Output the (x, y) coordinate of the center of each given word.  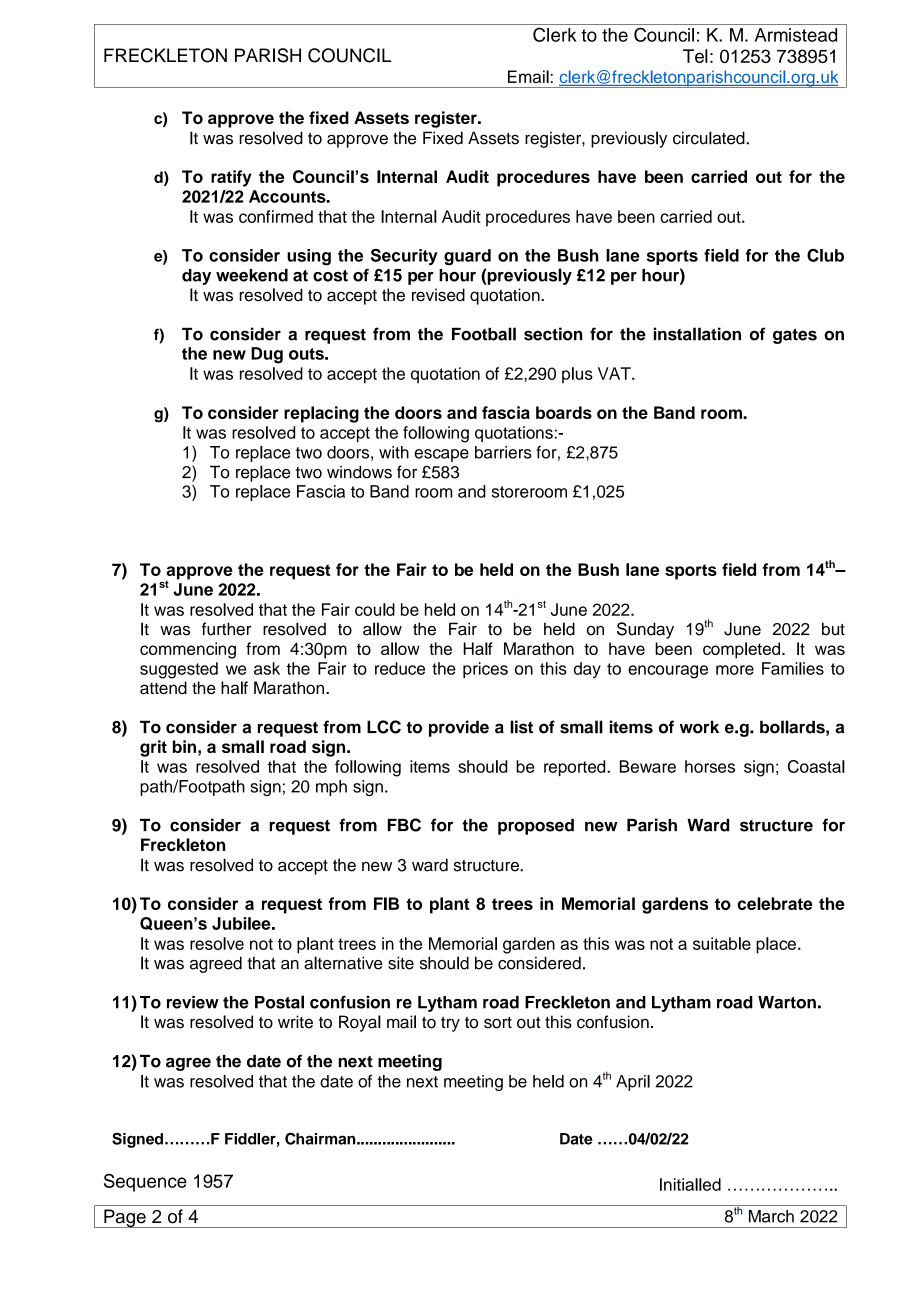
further (226, 629)
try (450, 1024)
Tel (695, 56)
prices (485, 670)
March (771, 1216)
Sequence (145, 1183)
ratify (231, 178)
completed (741, 650)
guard (467, 257)
